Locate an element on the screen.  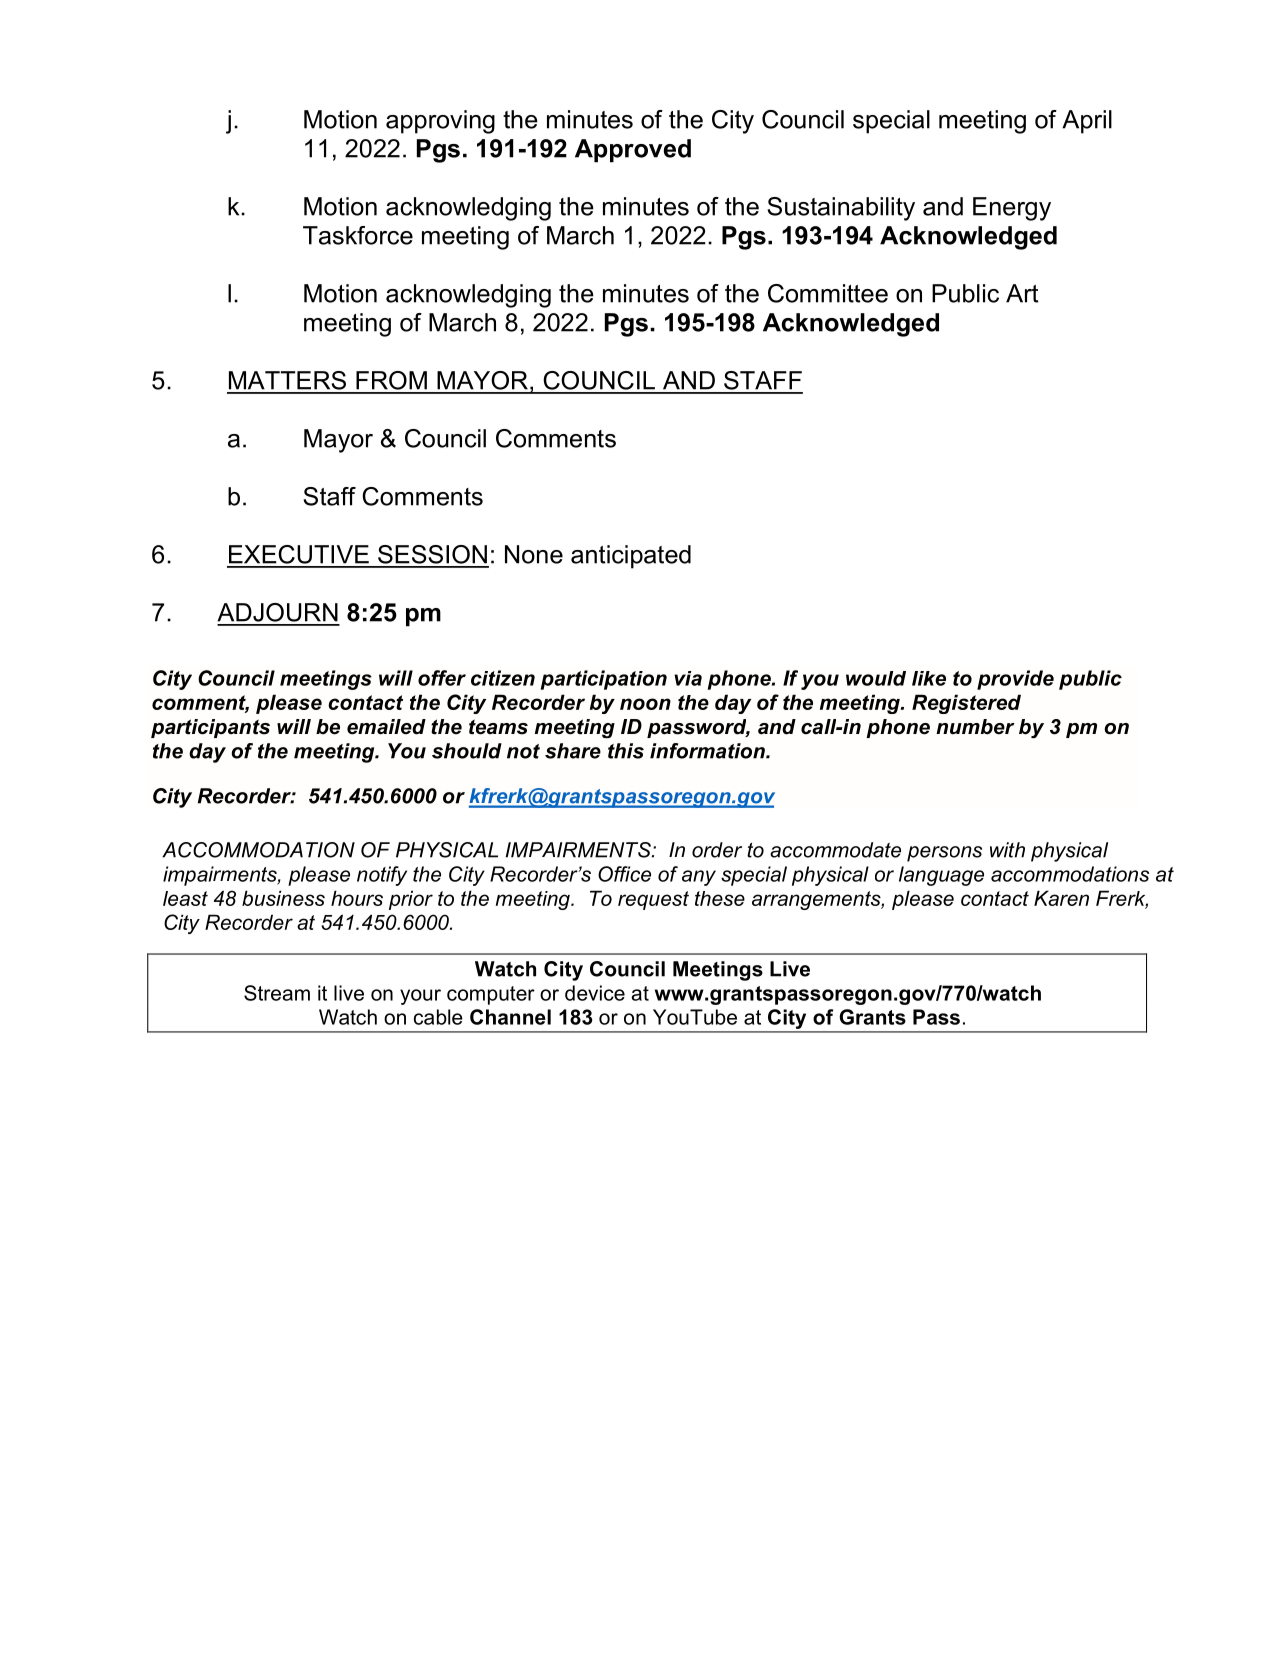
participants is located at coordinates (210, 728).
